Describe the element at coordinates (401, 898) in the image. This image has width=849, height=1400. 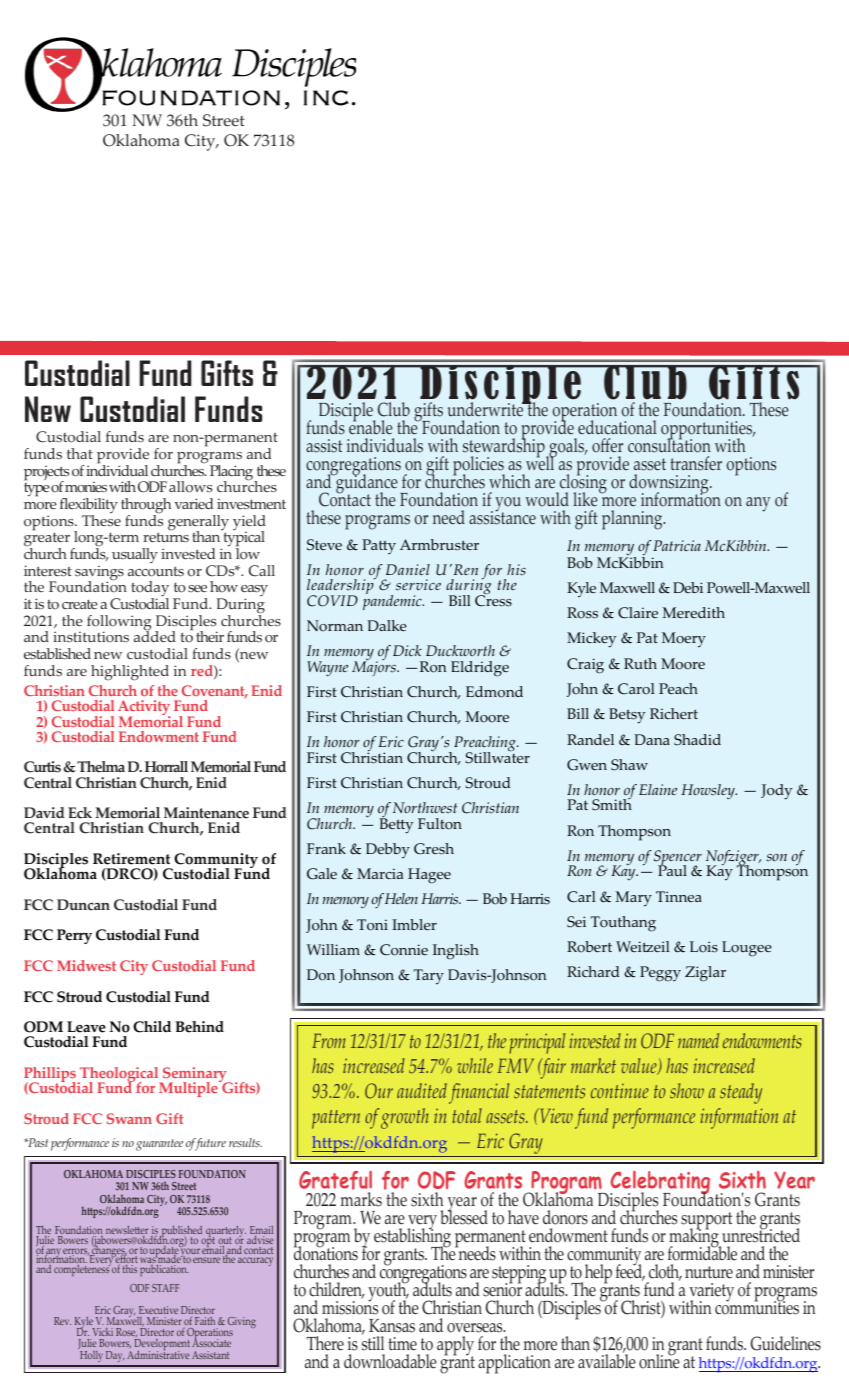
I see `Helen` at that location.
